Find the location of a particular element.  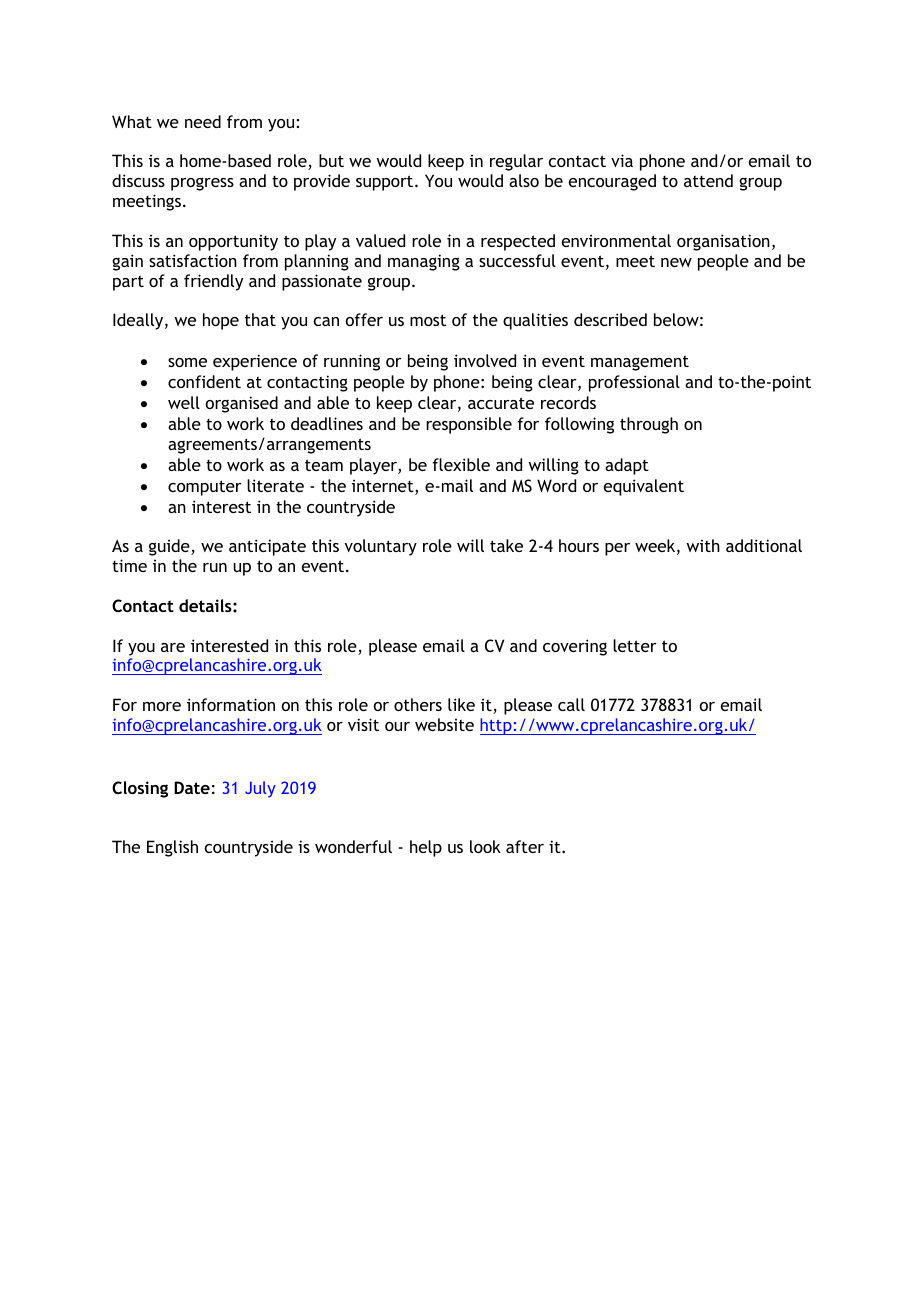

confident is located at coordinates (204, 381).
